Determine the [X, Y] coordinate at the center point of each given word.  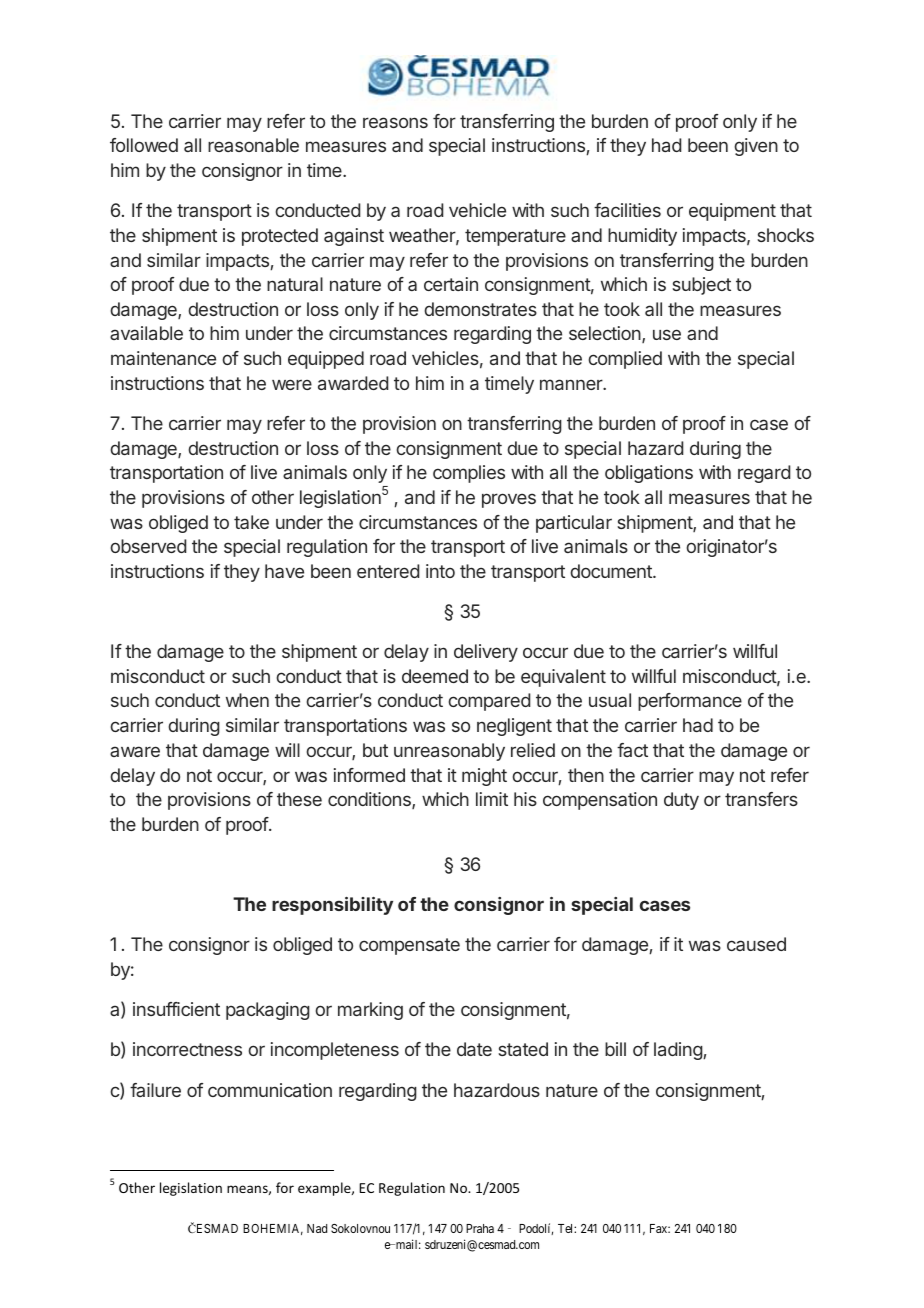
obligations [649, 474]
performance [690, 702]
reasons [395, 122]
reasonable [253, 145]
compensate [409, 946]
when [247, 700]
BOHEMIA [273, 1229]
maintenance [163, 358]
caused [756, 944]
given [756, 147]
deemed [435, 676]
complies [469, 474]
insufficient [176, 1009]
